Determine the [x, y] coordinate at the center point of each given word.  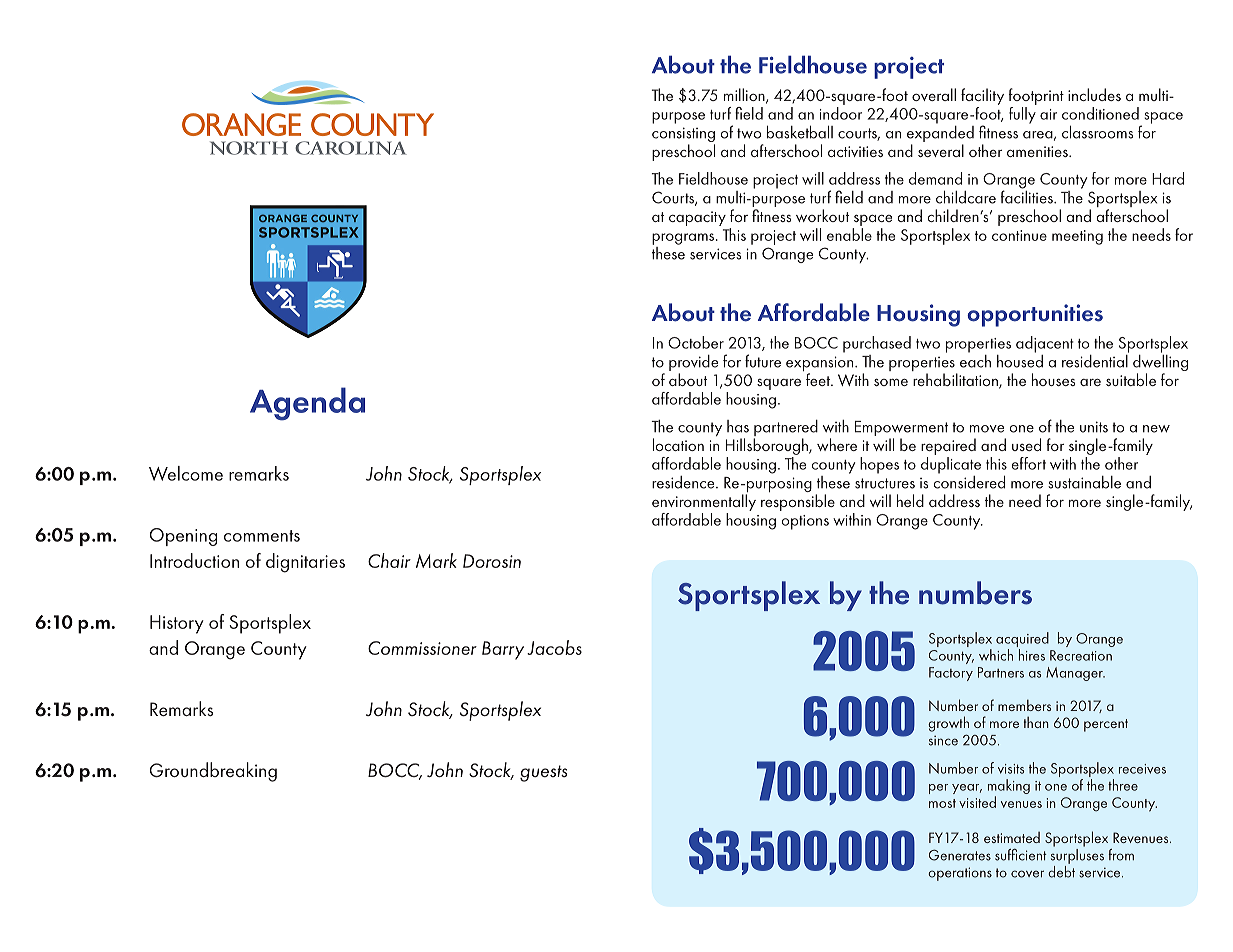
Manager [1075, 674]
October [696, 342]
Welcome [186, 473]
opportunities [1035, 315]
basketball [800, 132]
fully [1023, 114]
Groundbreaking [213, 772]
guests [543, 773]
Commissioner [422, 648]
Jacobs [554, 647]
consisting [683, 136]
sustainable [1084, 482]
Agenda [307, 404]
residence [684, 482]
